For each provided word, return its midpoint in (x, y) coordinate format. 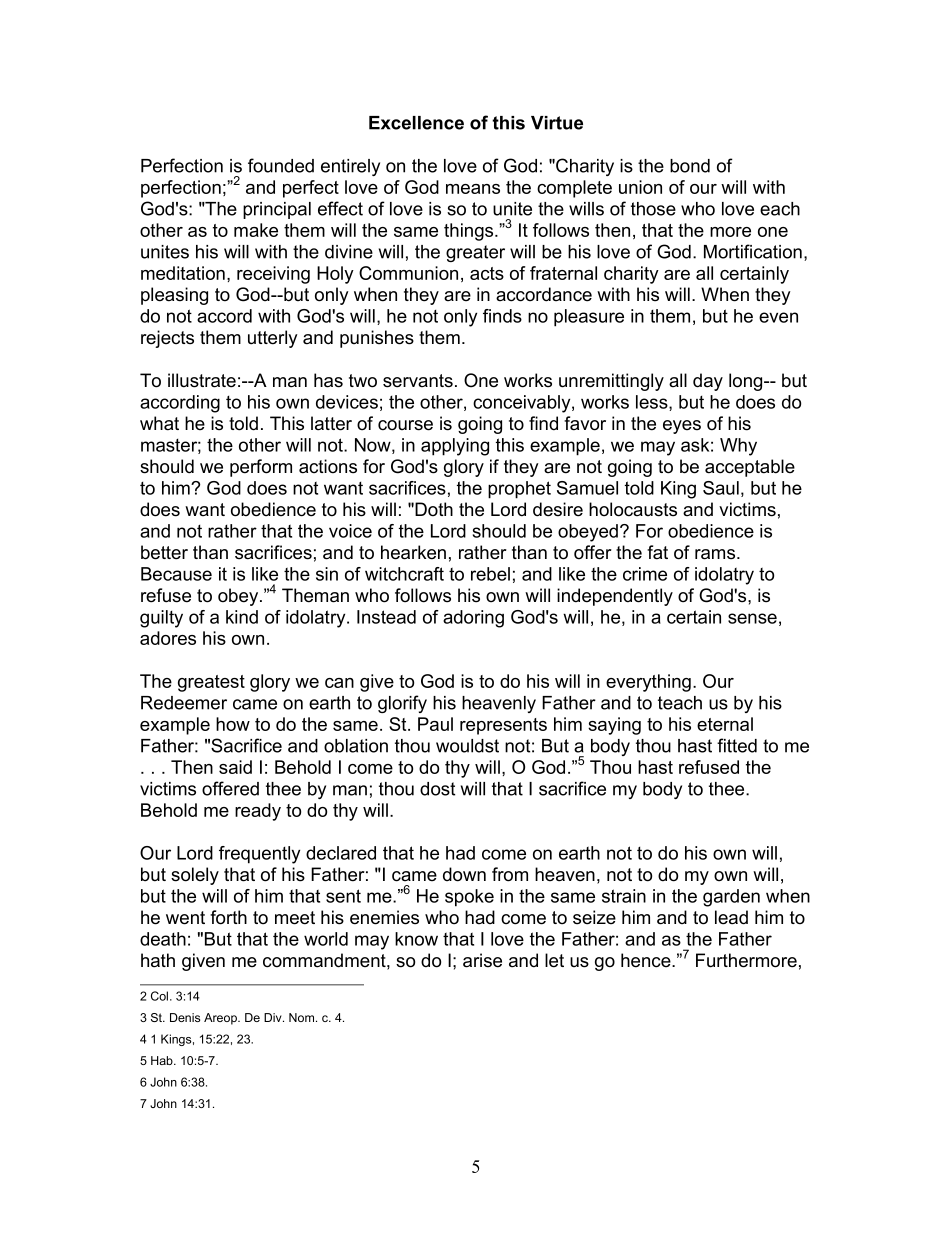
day (708, 382)
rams (716, 554)
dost (437, 789)
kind (242, 617)
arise (482, 960)
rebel (490, 574)
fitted (737, 745)
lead (731, 917)
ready (258, 812)
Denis (185, 1017)
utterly (273, 339)
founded (281, 165)
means (473, 189)
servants (418, 381)
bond (690, 166)
